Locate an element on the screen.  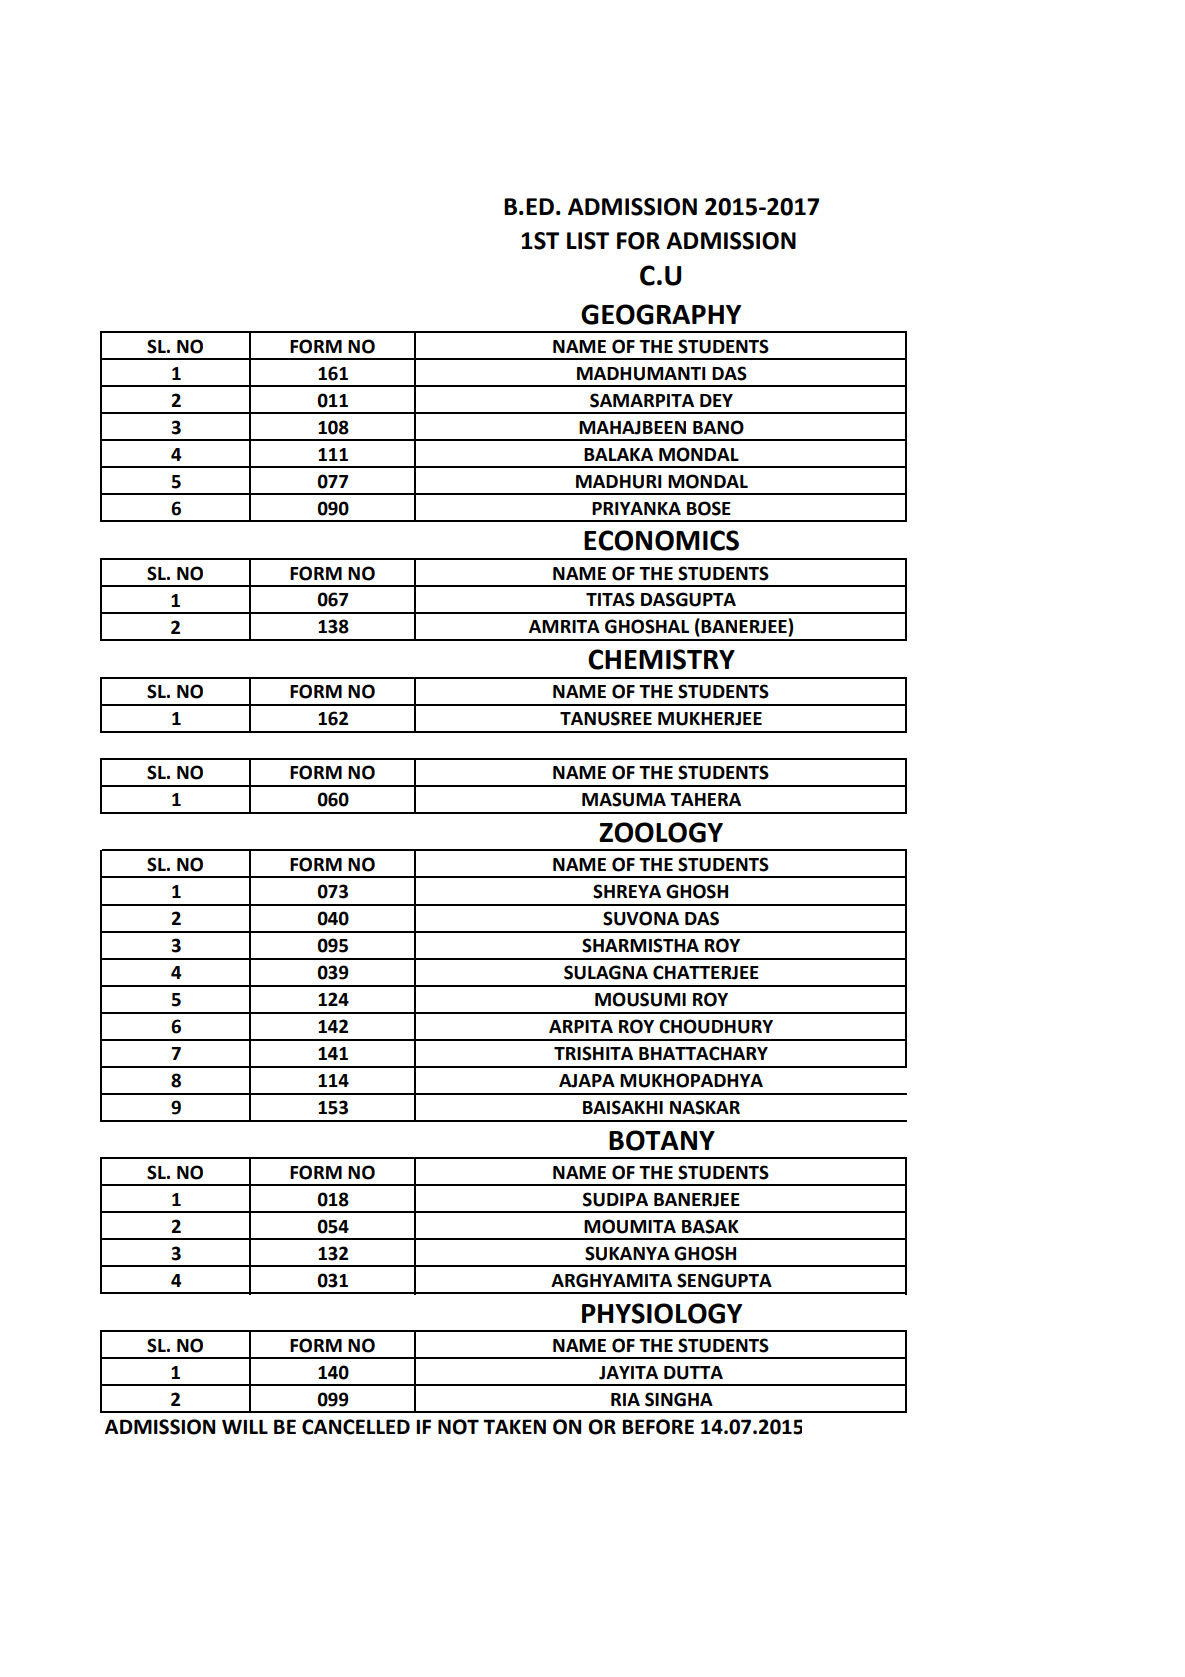
ECONOMICS is located at coordinates (661, 540).
